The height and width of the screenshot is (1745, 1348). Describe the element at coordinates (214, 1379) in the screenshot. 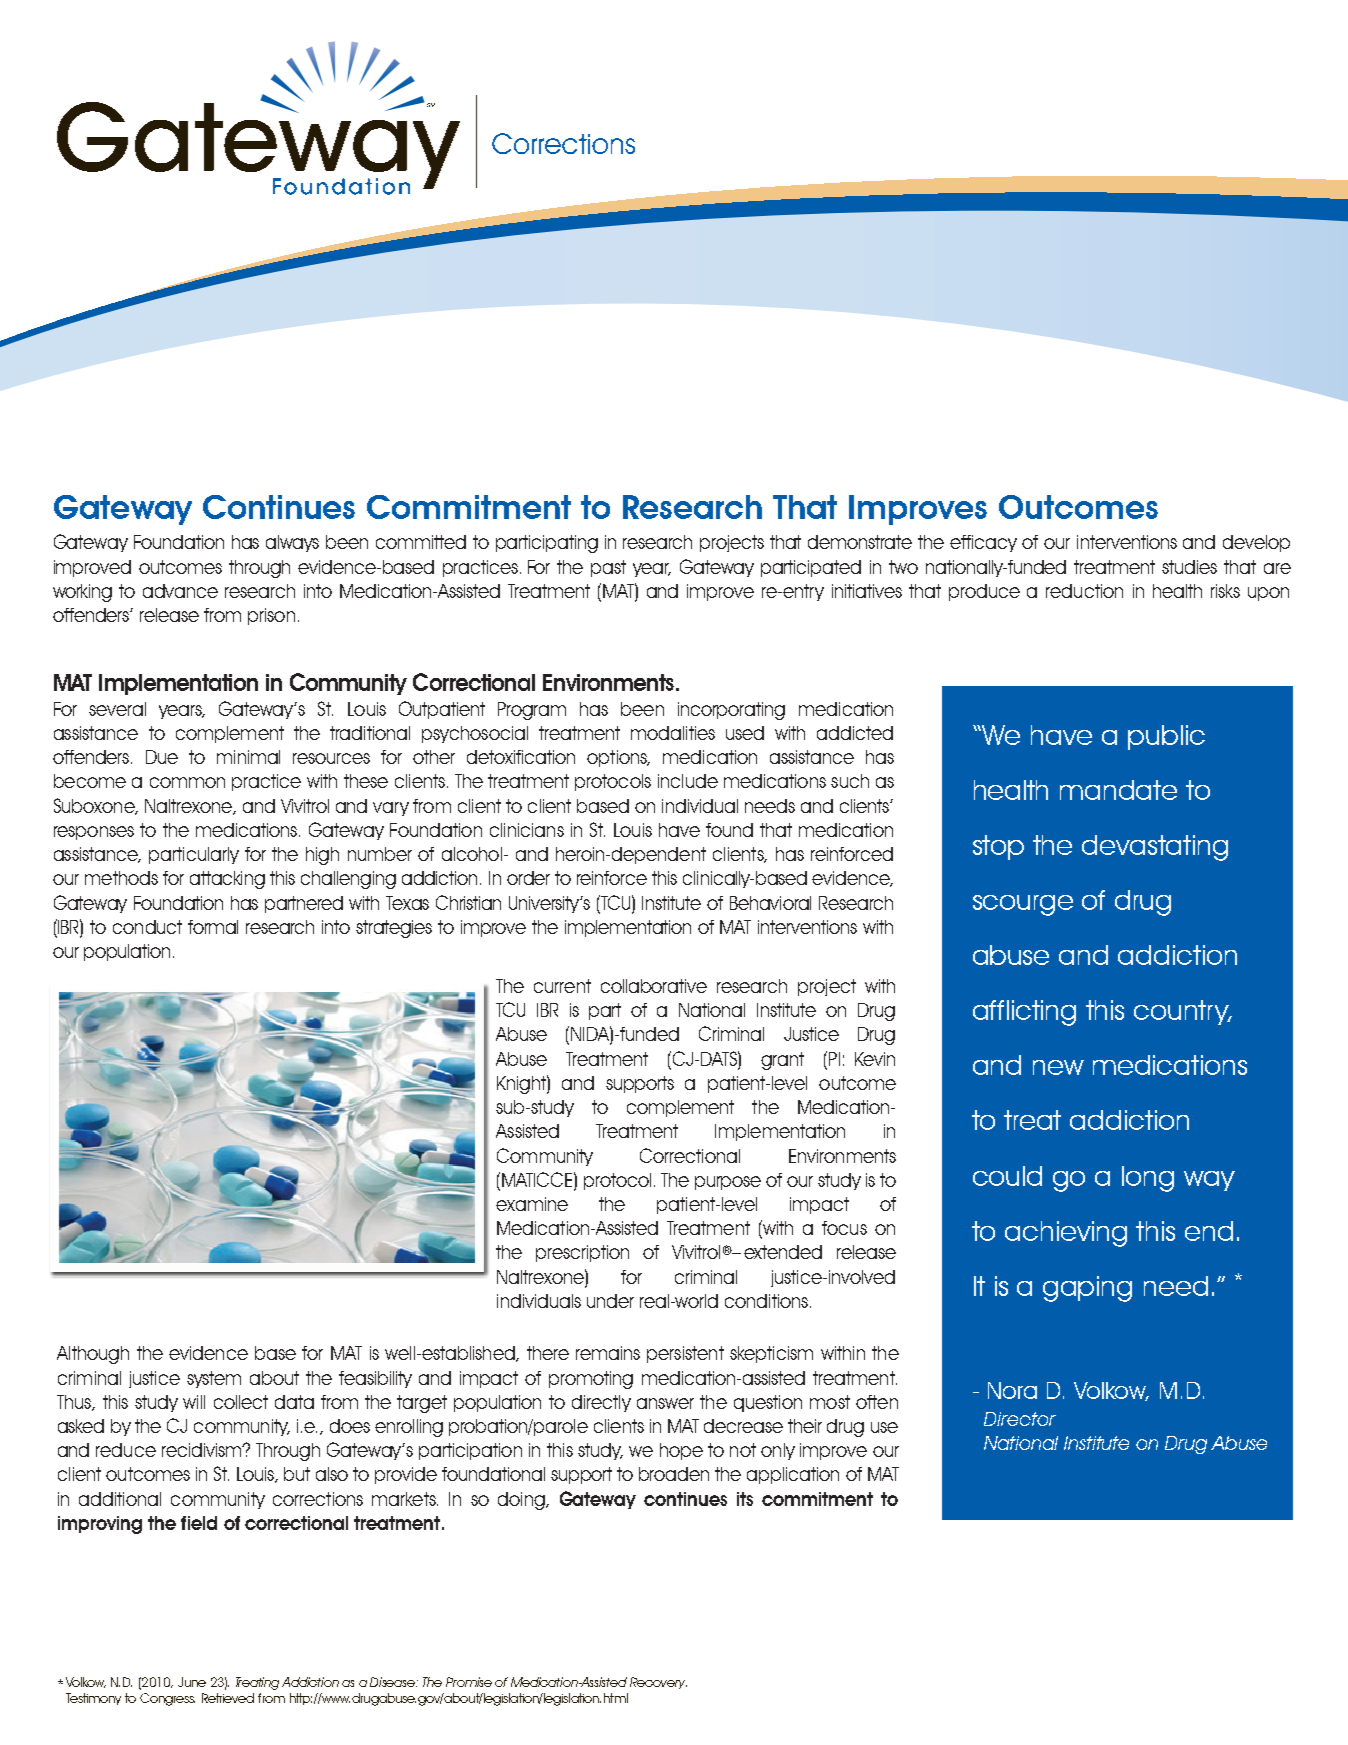

I see `system` at that location.
